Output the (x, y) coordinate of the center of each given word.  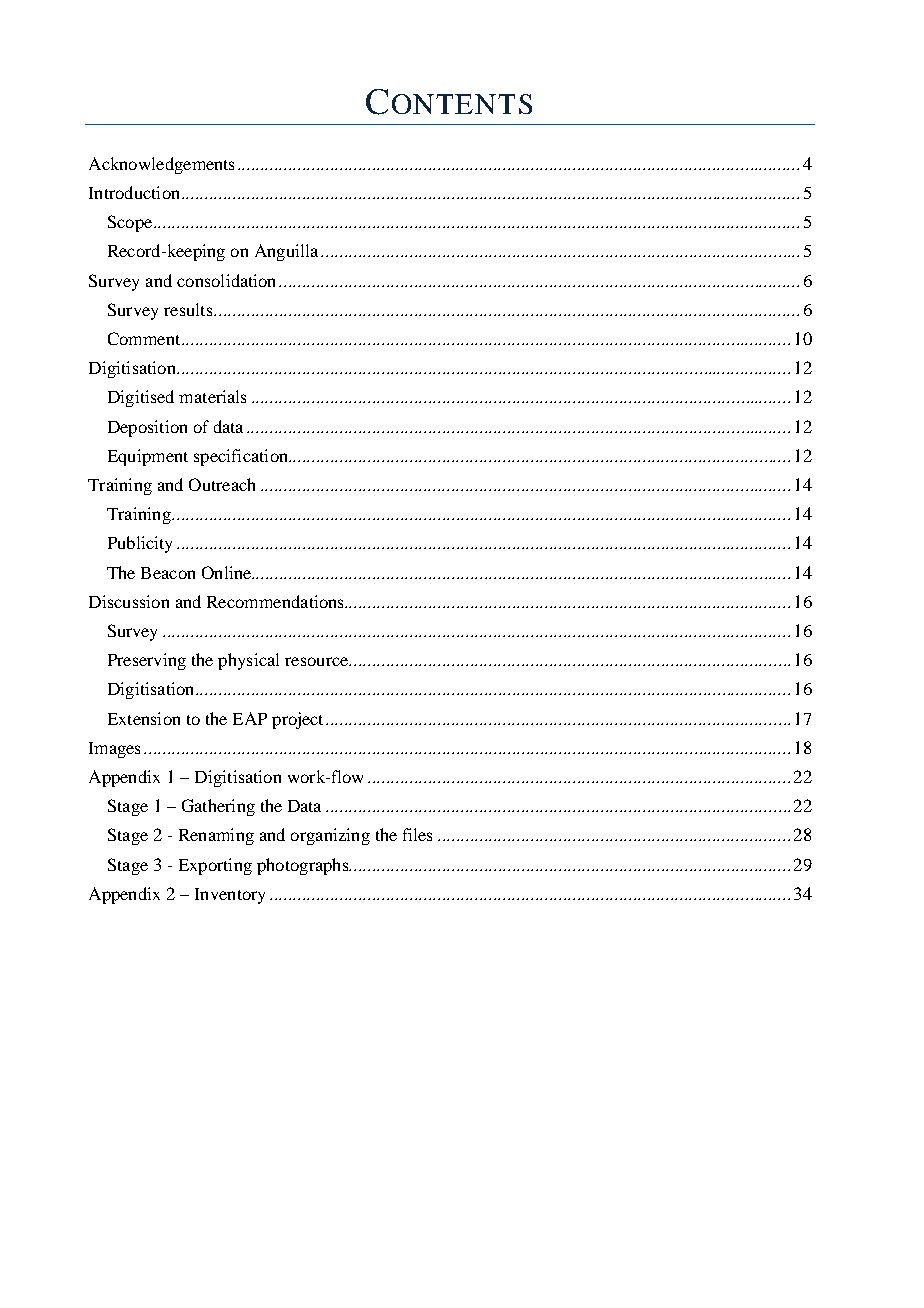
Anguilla (286, 252)
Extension (144, 718)
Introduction (134, 192)
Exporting (215, 866)
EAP (250, 718)
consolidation (228, 280)
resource (317, 661)
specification (242, 457)
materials (212, 396)
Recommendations (276, 601)
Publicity (140, 544)
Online (228, 572)
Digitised (141, 398)
